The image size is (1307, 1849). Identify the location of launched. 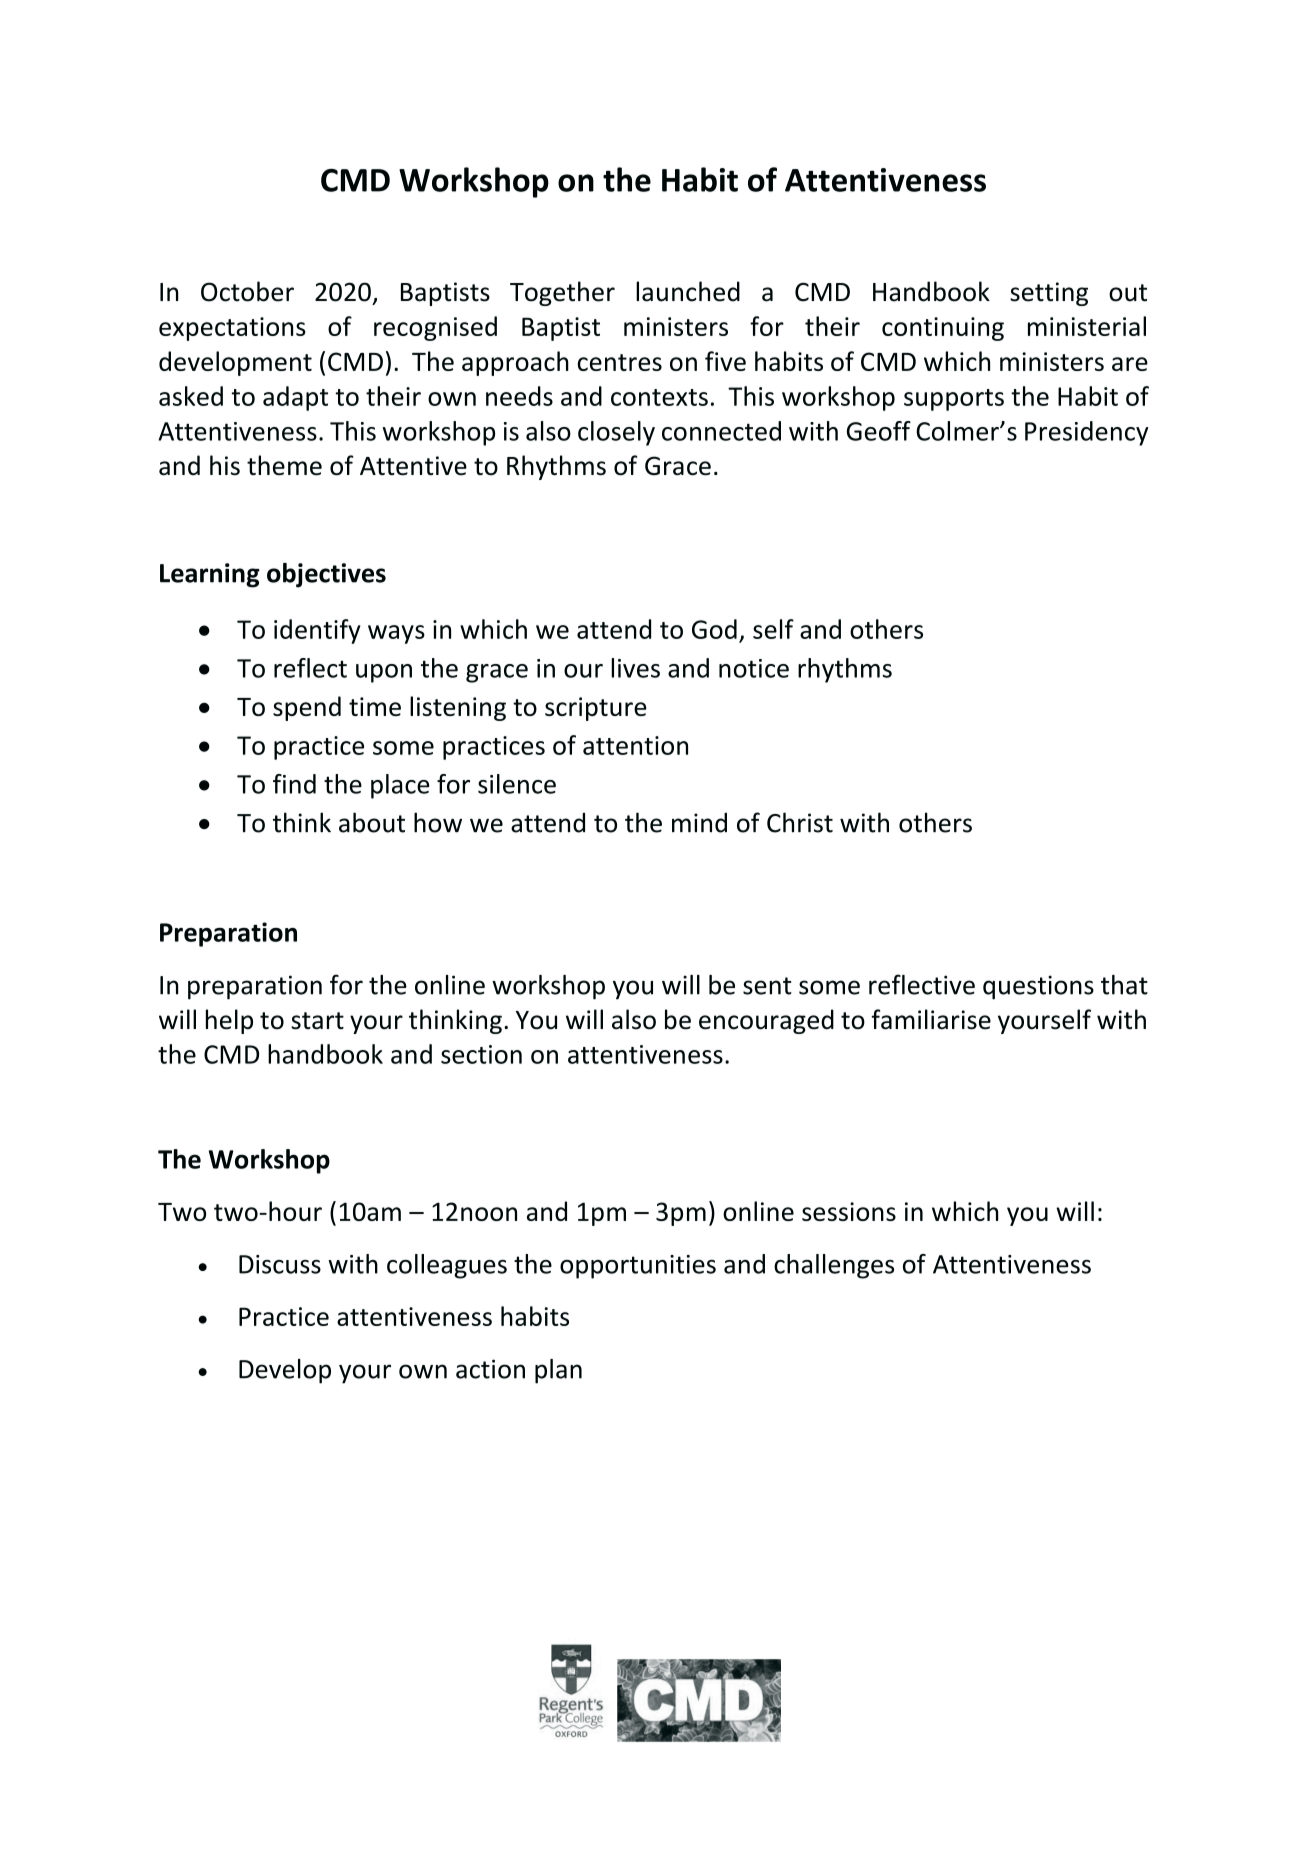
(688, 291).
